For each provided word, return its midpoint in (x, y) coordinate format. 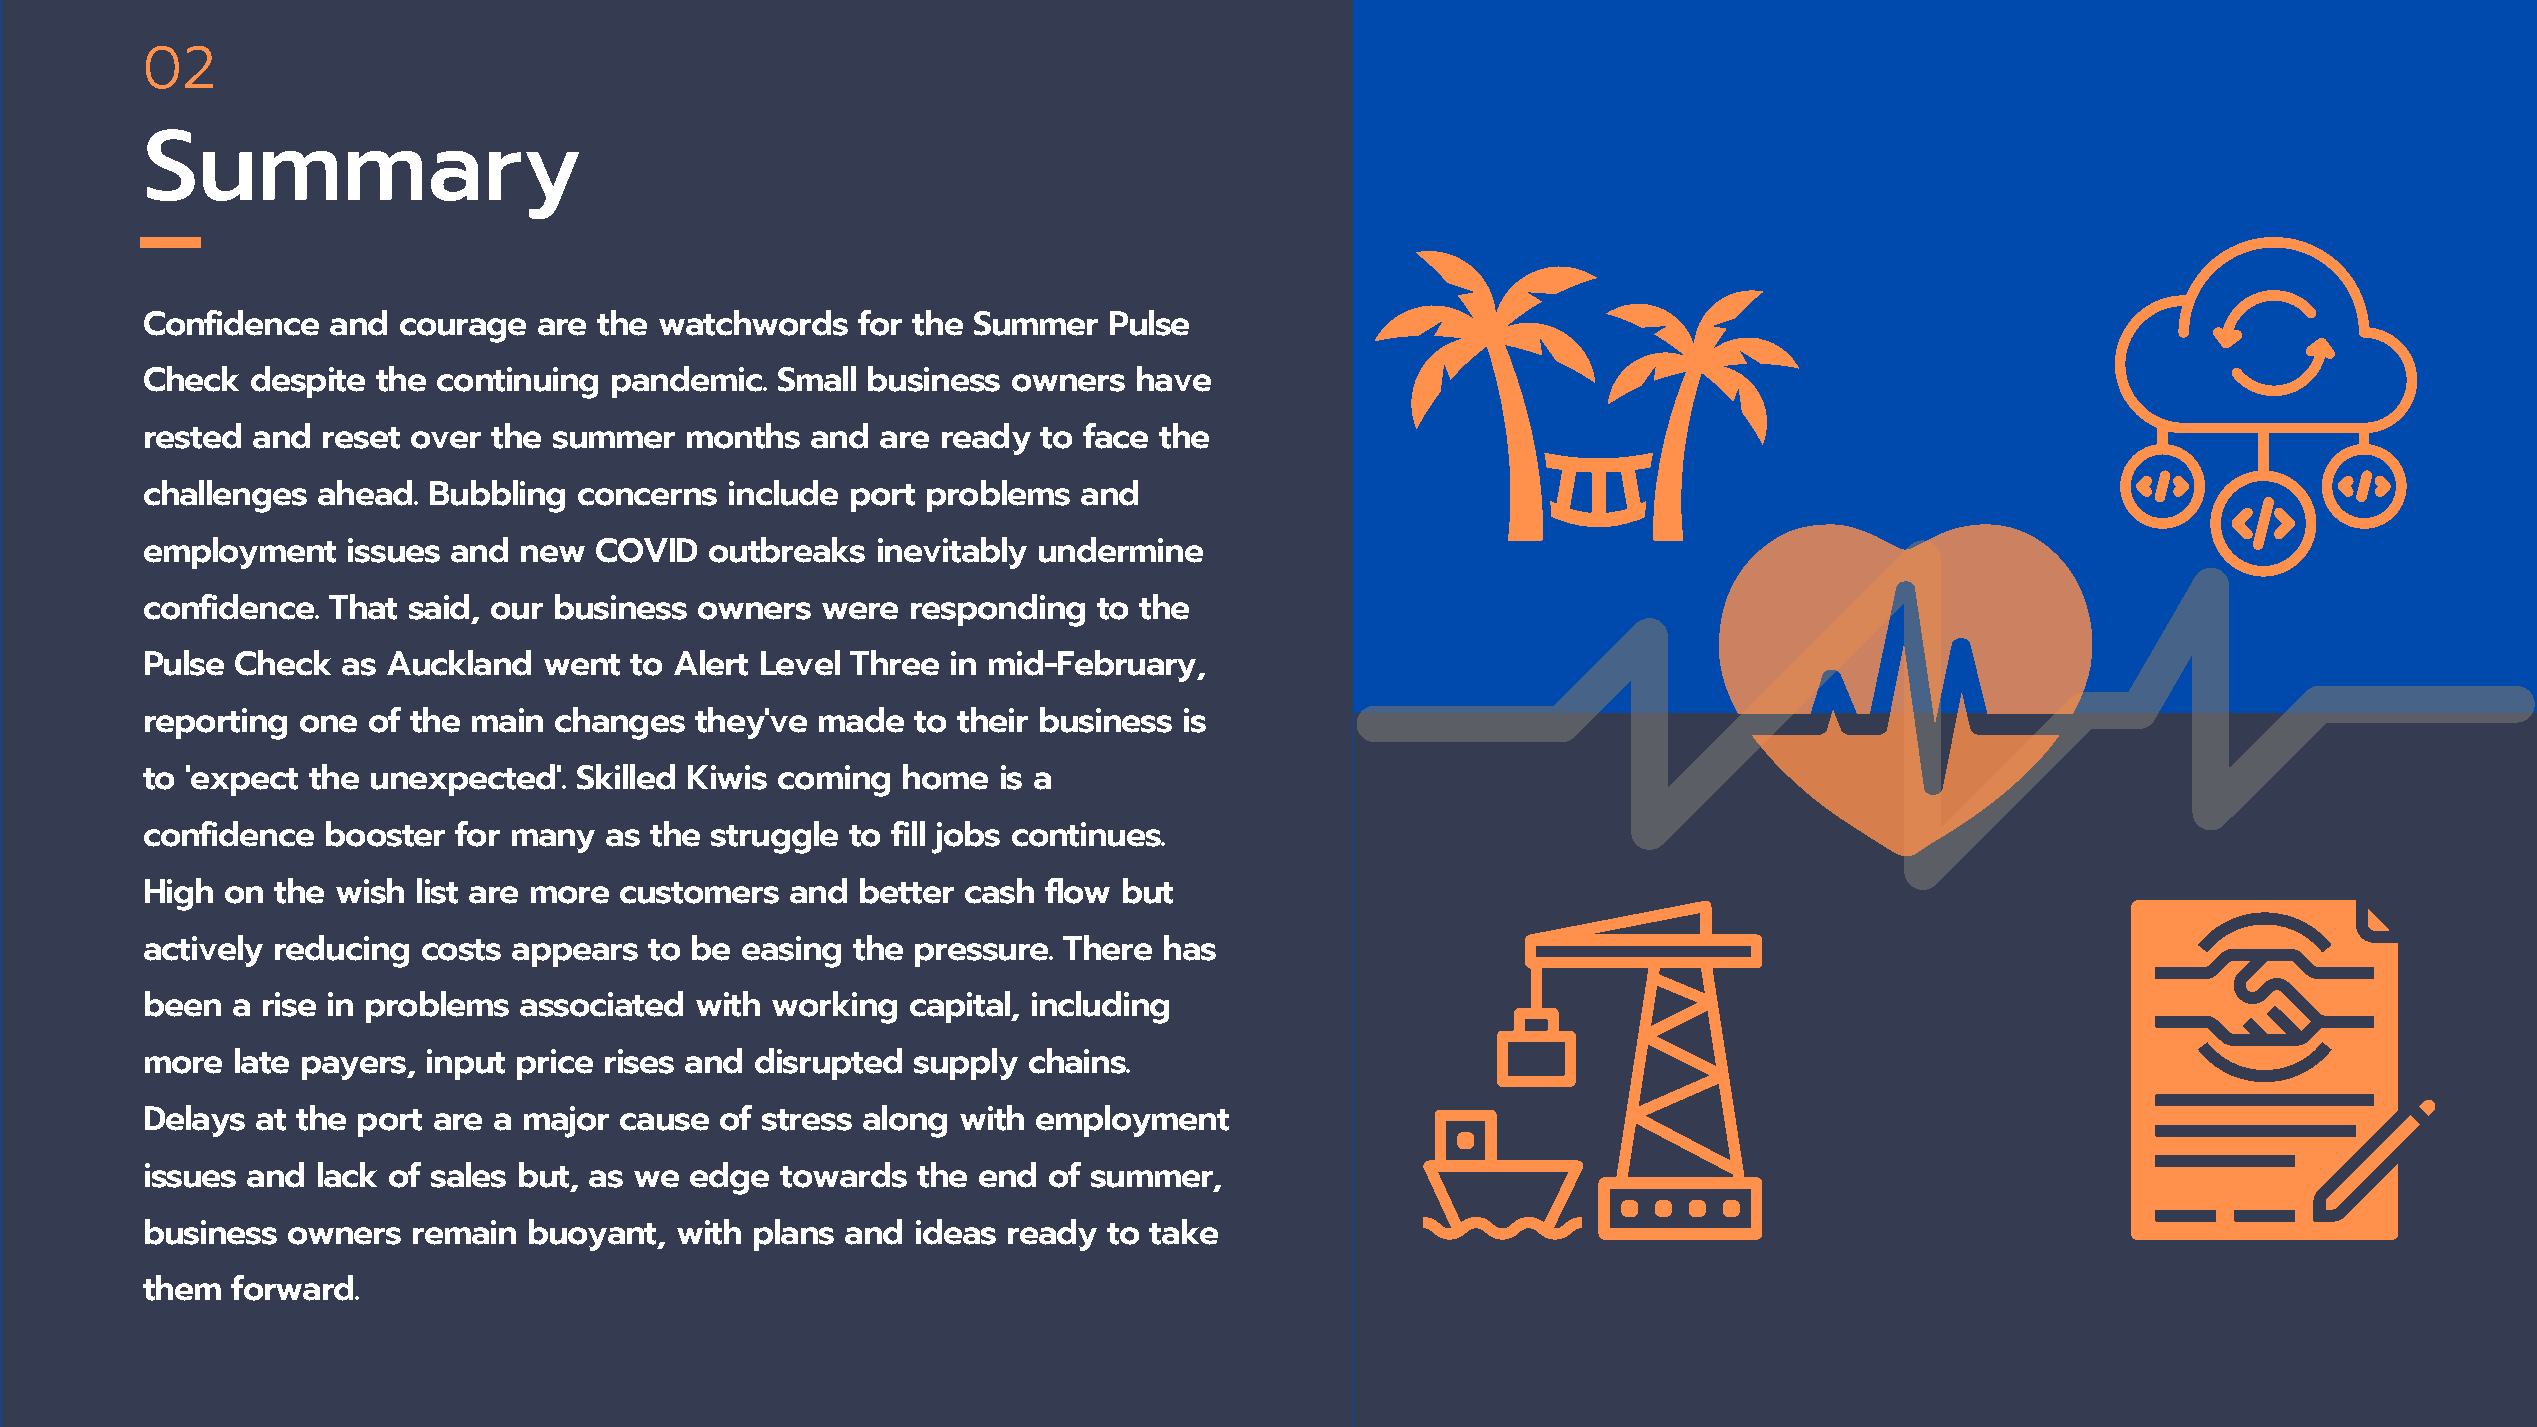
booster (385, 834)
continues (1087, 834)
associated (601, 1004)
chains (1078, 1061)
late (262, 1061)
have (1174, 379)
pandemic (688, 382)
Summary (363, 174)
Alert (711, 663)
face (1115, 436)
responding (998, 610)
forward (293, 1288)
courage (463, 330)
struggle (774, 837)
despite (308, 382)
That (363, 607)
